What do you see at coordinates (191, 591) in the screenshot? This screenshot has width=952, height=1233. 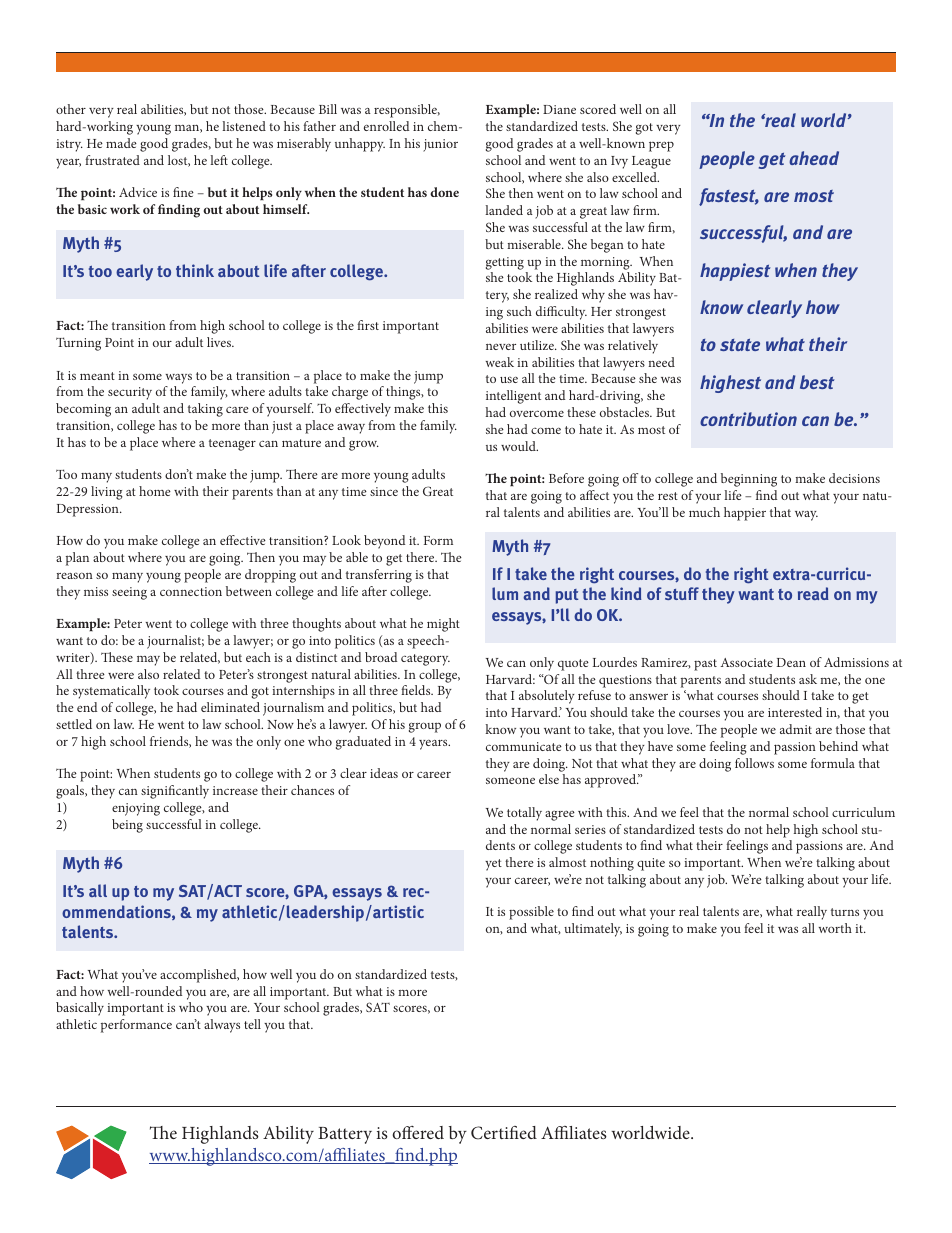 I see `connection` at bounding box center [191, 591].
